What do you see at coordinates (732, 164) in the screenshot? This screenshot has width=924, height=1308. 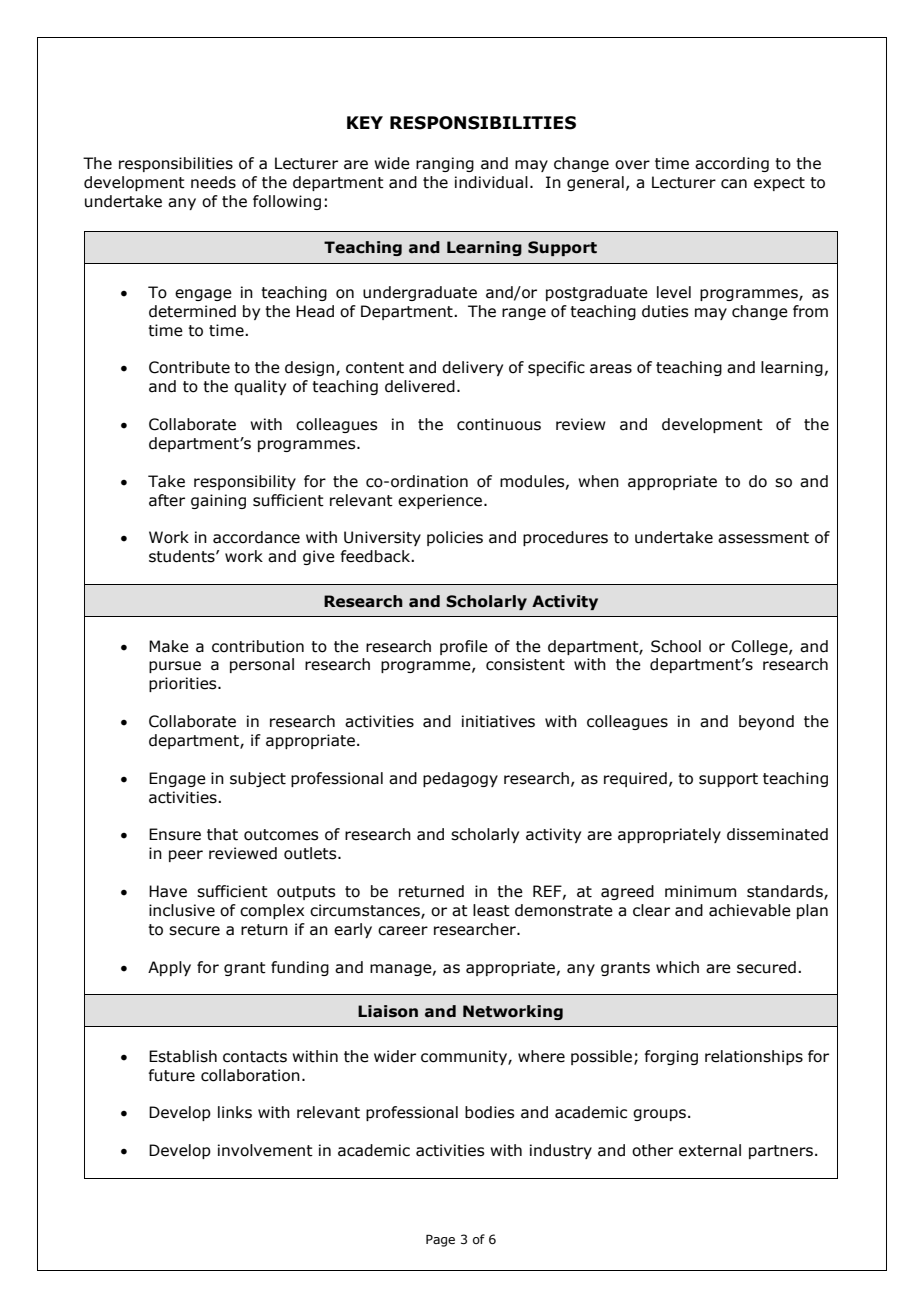 I see `according` at bounding box center [732, 164].
